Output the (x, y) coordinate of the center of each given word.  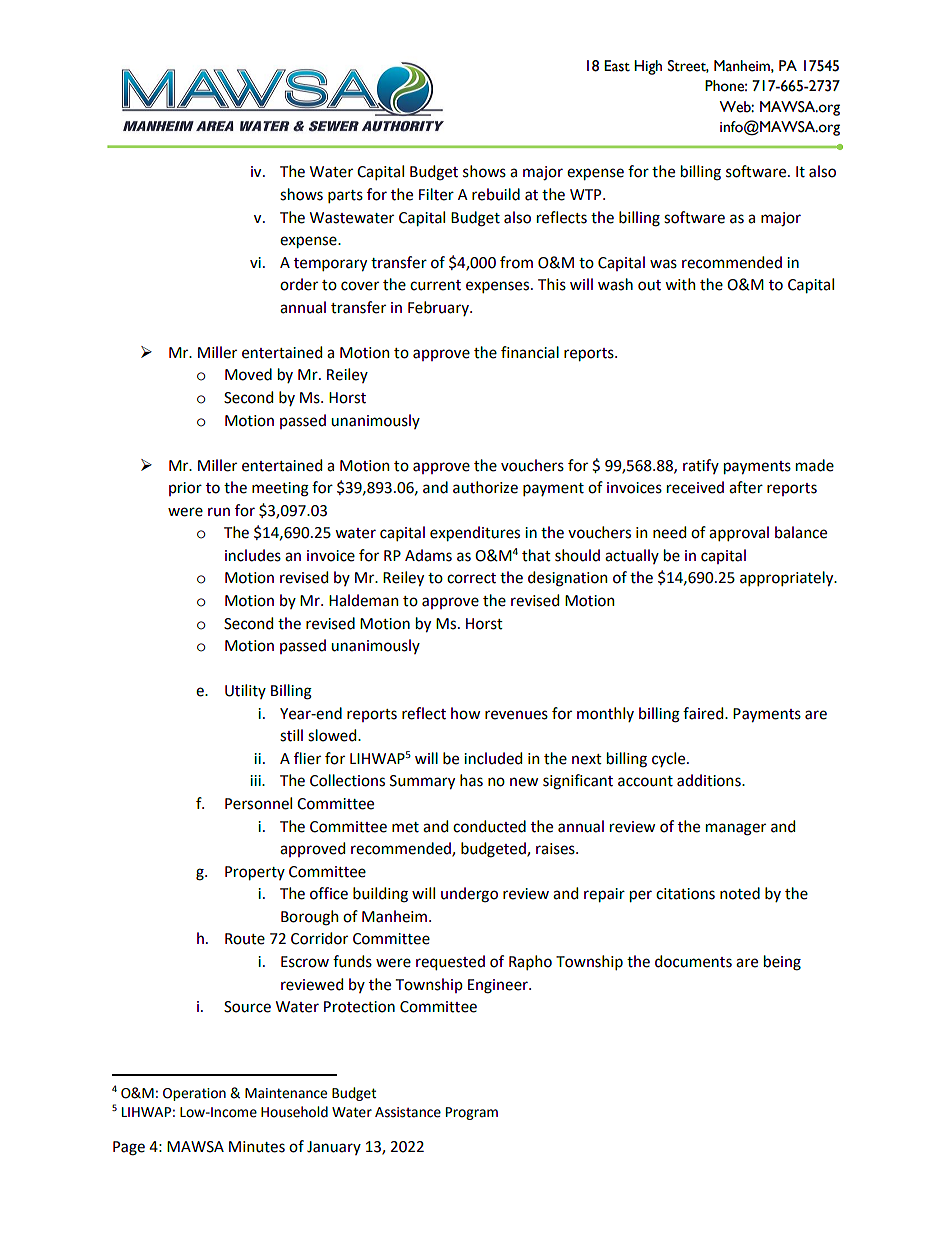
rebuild (496, 194)
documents (693, 961)
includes (253, 555)
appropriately (788, 578)
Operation (194, 1094)
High (648, 67)
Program (472, 1113)
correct (471, 578)
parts (345, 196)
